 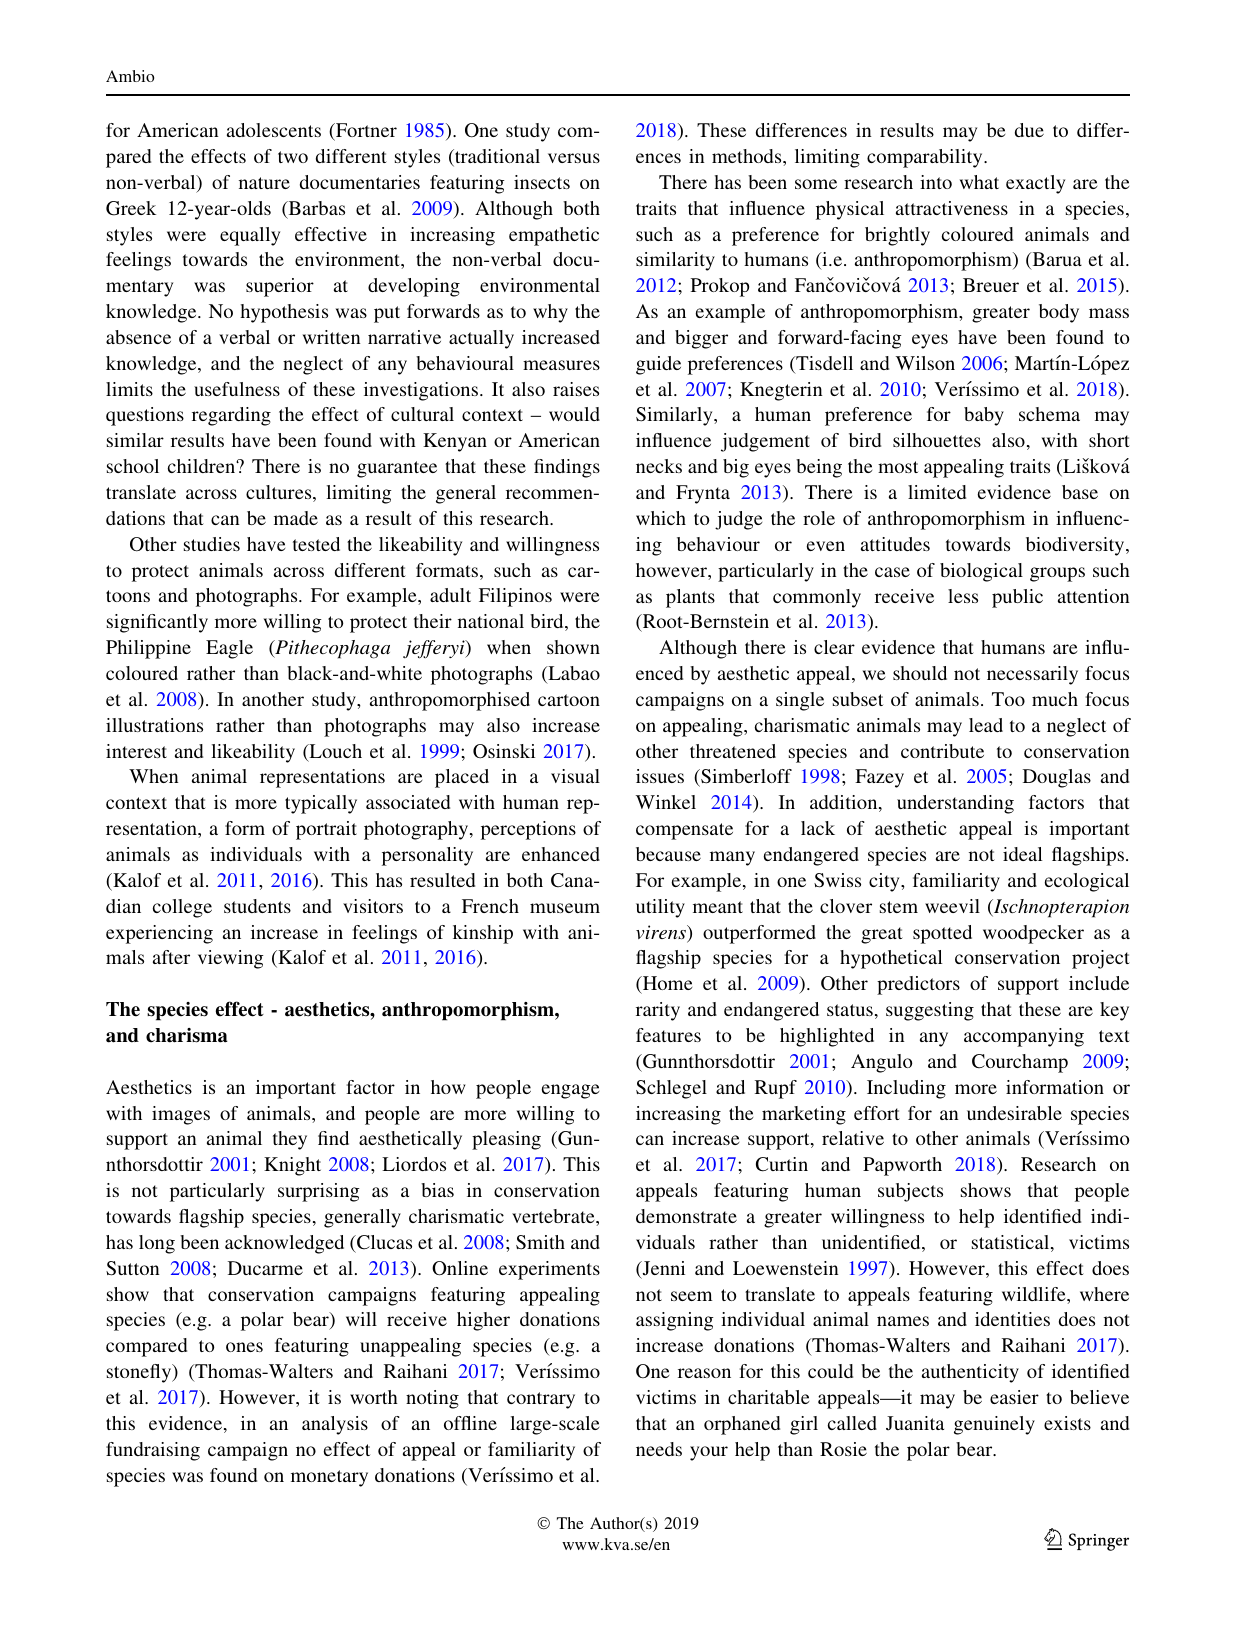 What do you see at coordinates (321, 804) in the document?
I see `typically` at bounding box center [321, 804].
